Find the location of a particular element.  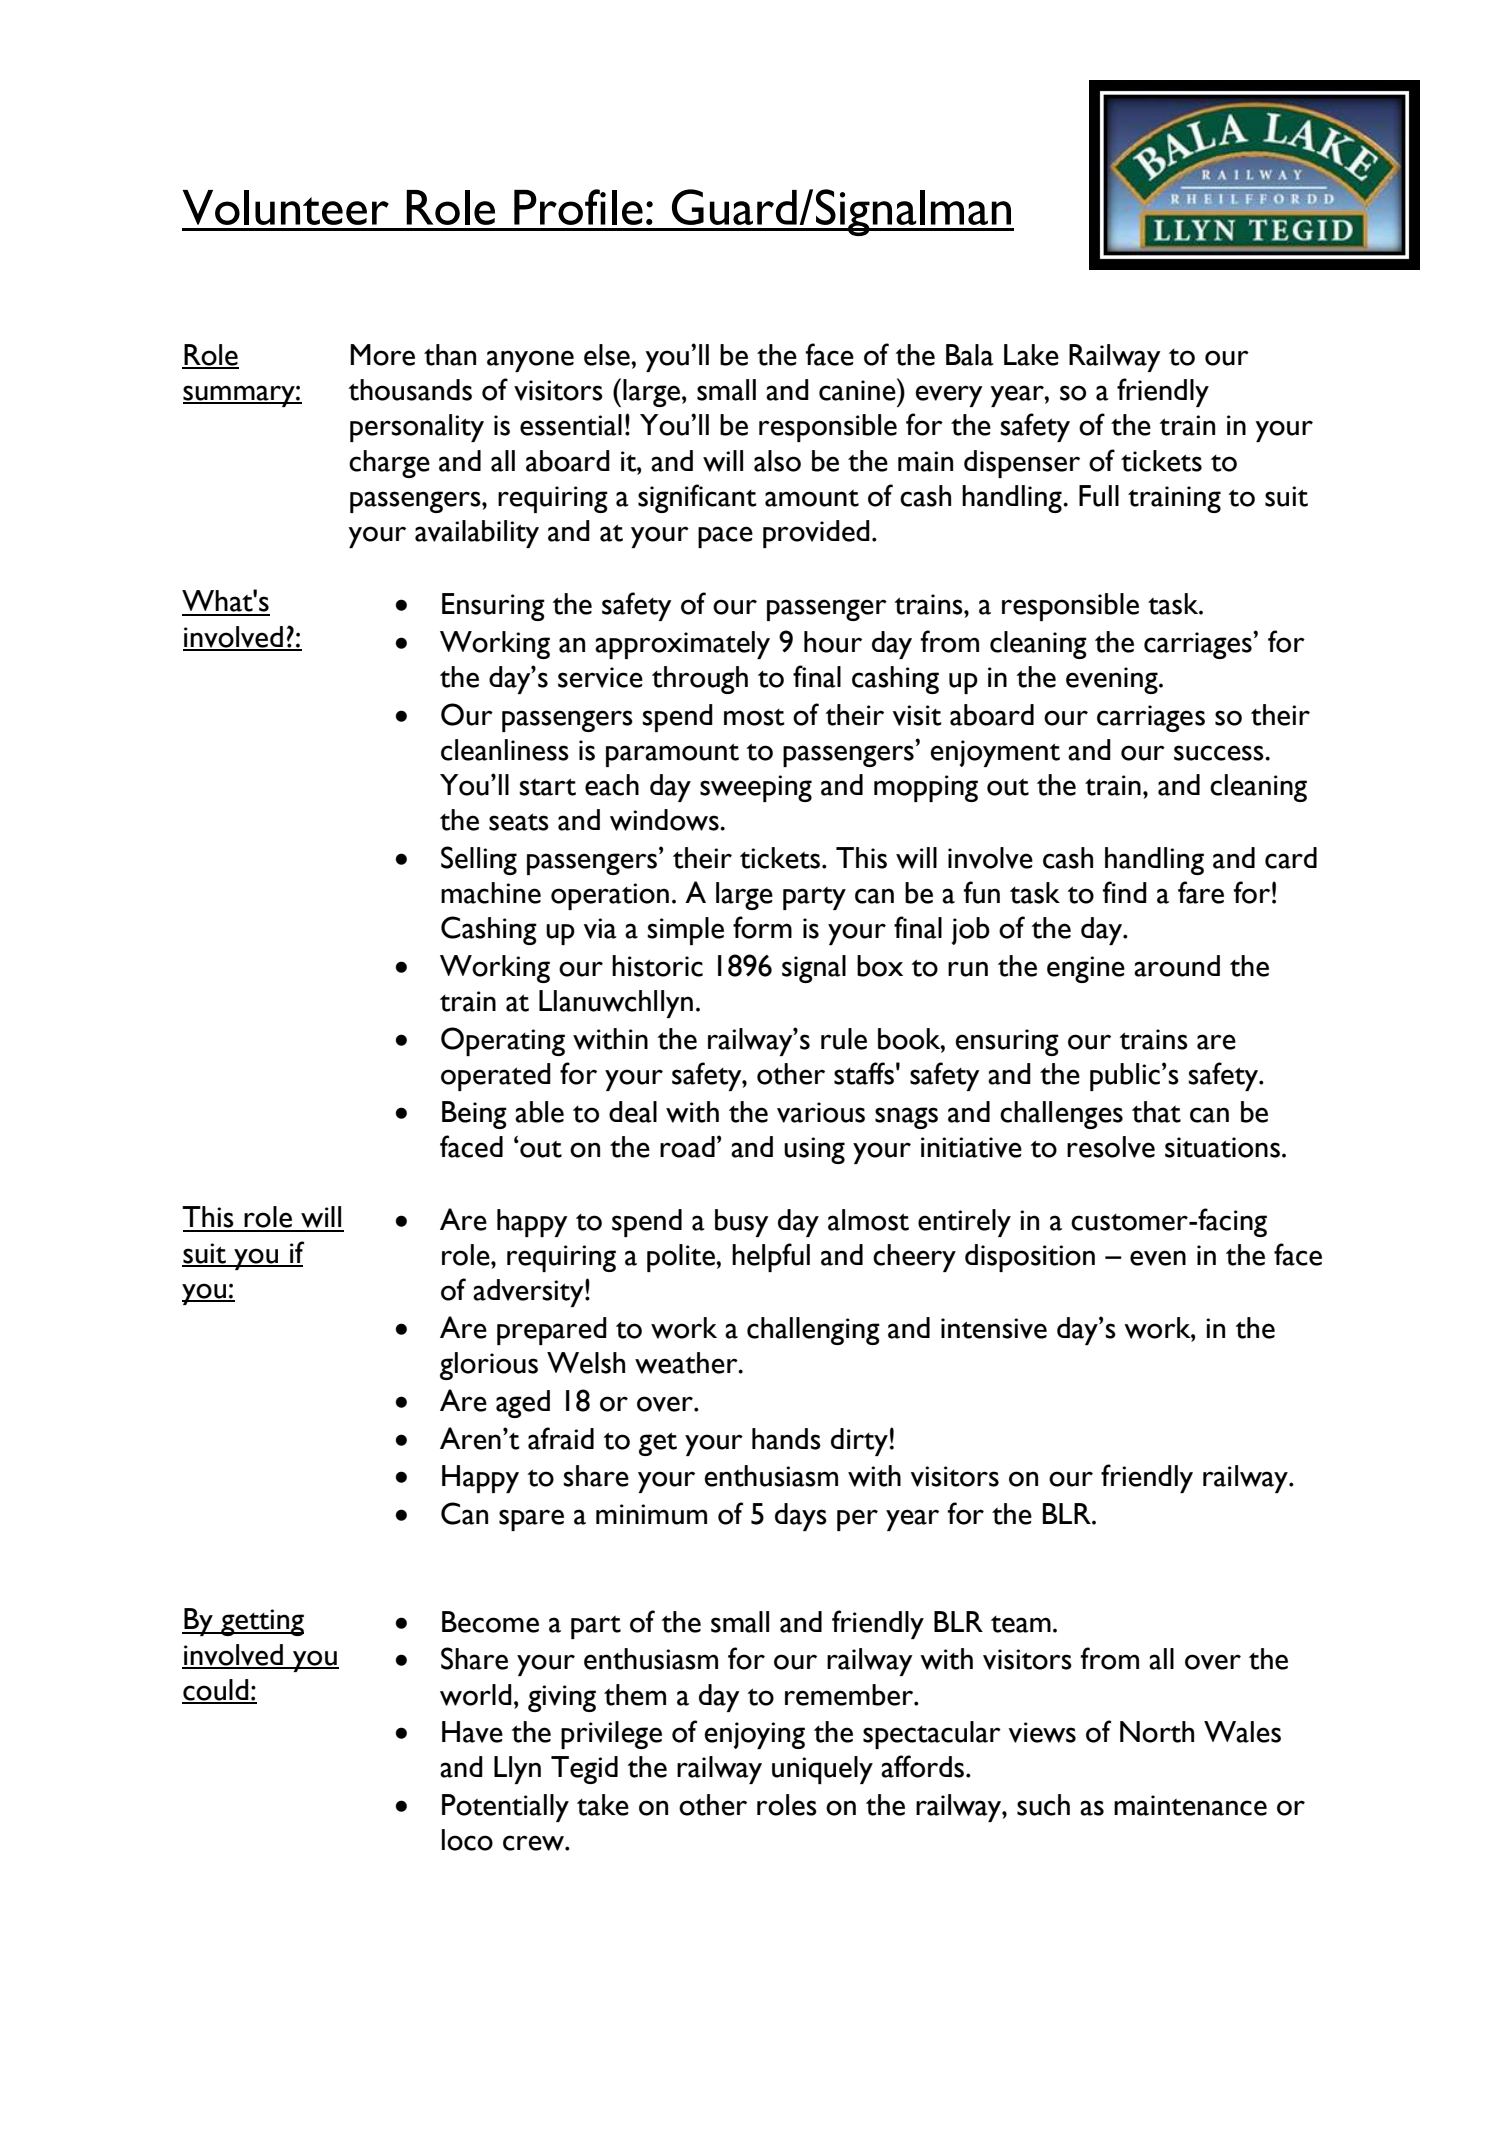

rule is located at coordinates (844, 1039).
